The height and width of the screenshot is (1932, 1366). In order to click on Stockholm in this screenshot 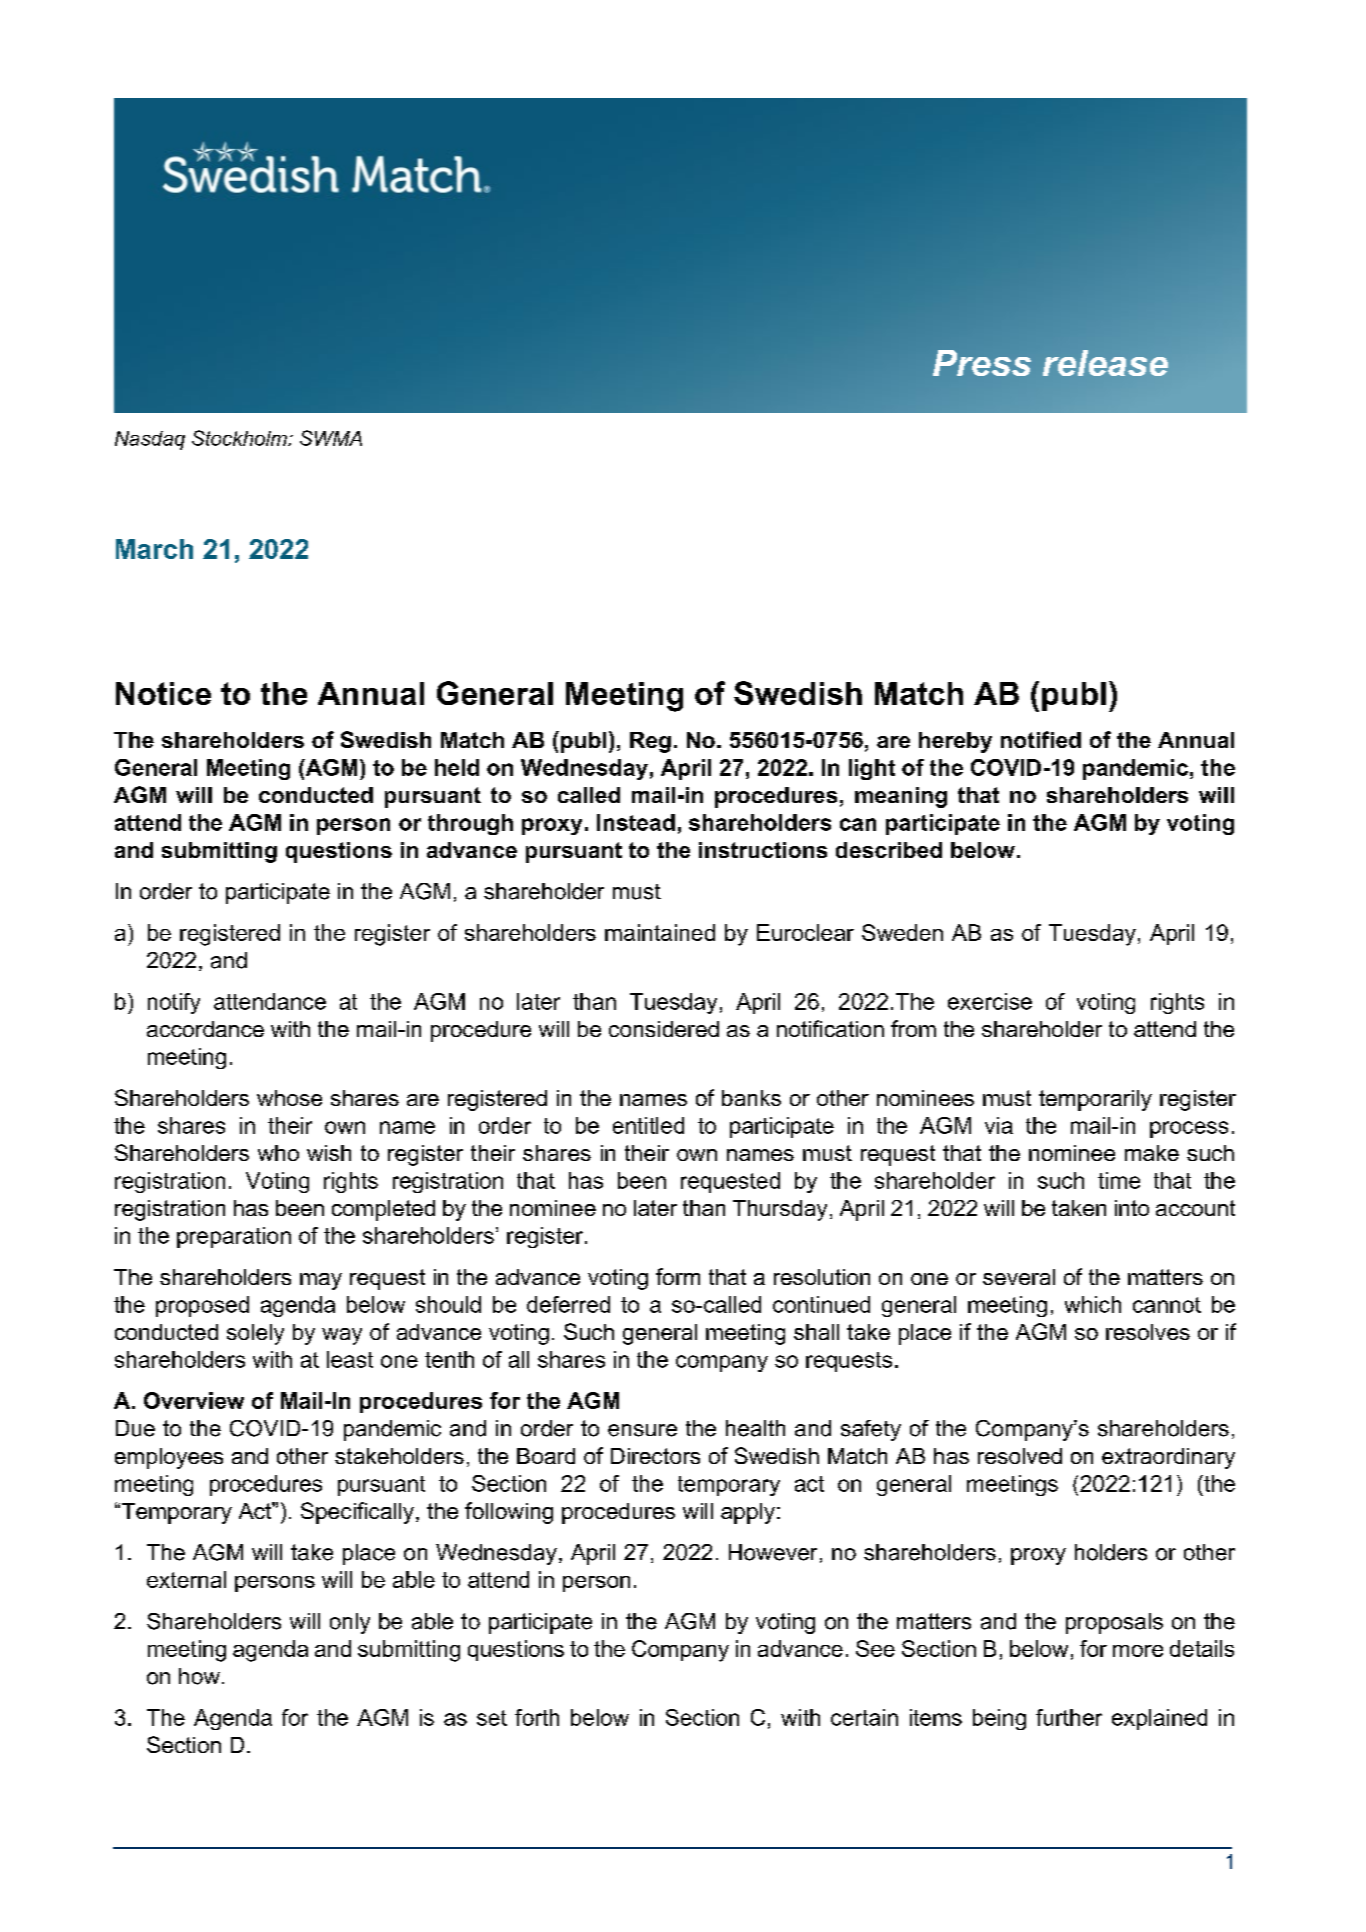, I will do `click(240, 438)`.
